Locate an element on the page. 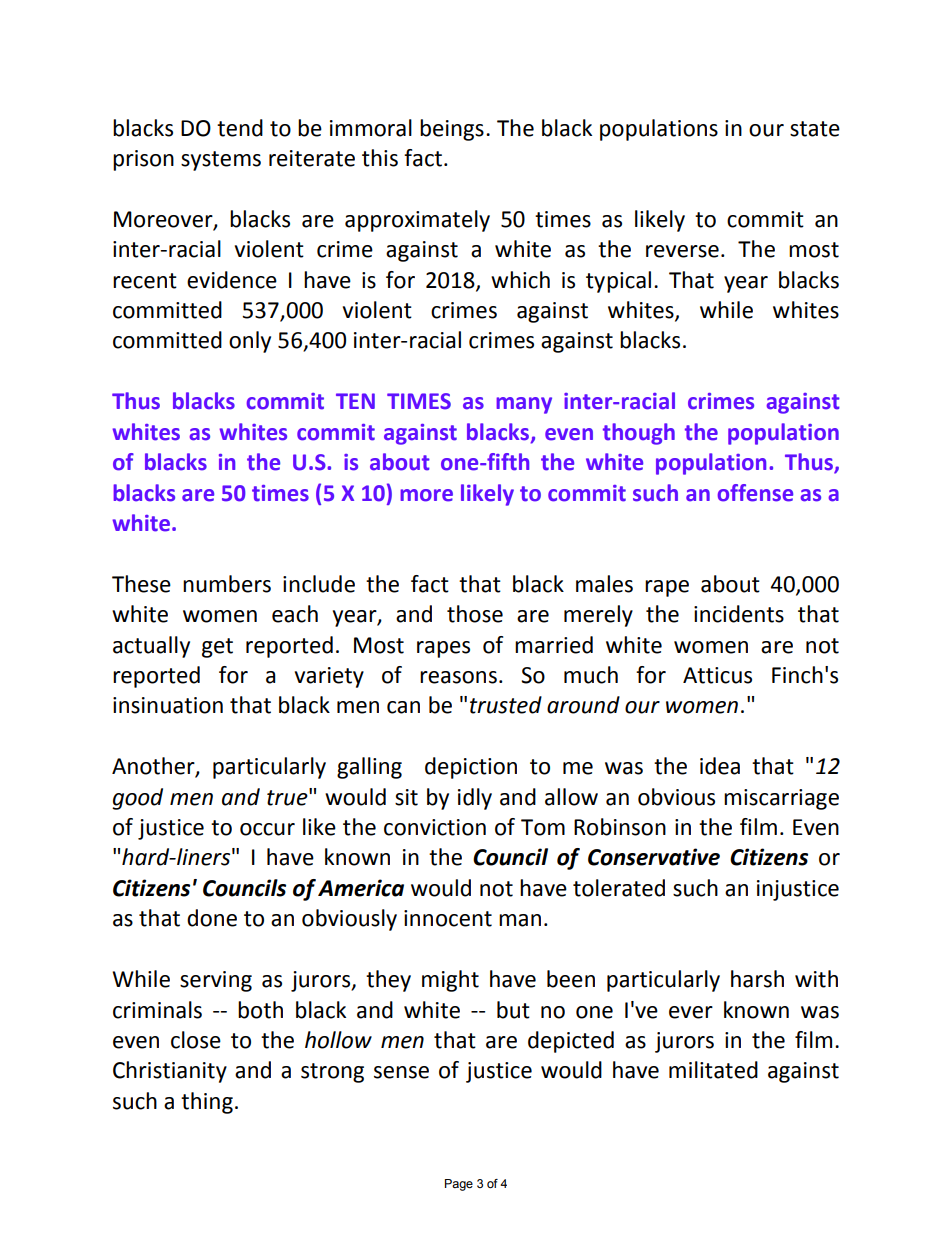 Image resolution: width=952 pixels, height=1233 pixels. depicted is located at coordinates (571, 1042).
